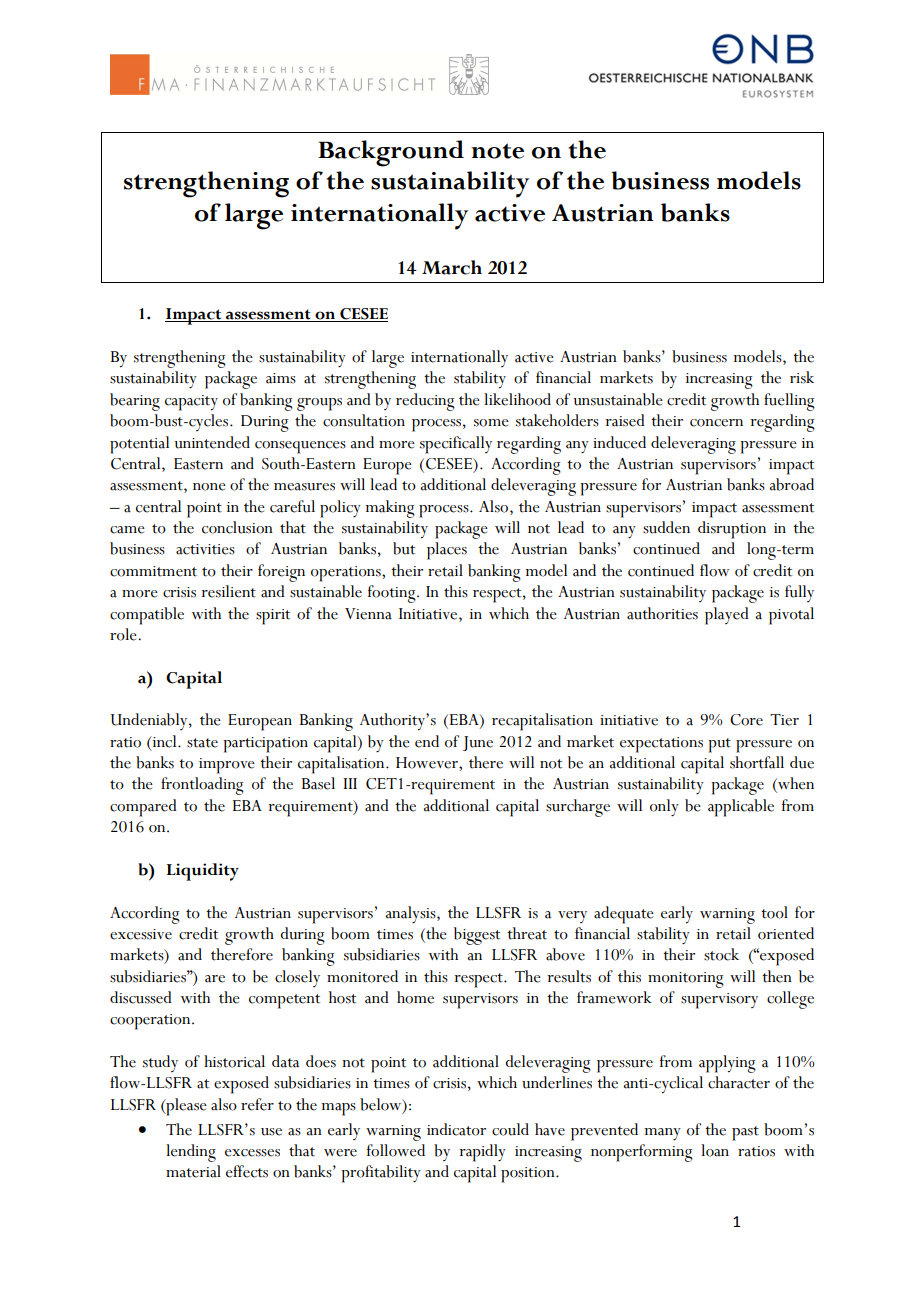 The width and height of the screenshot is (924, 1308). Describe the element at coordinates (191, 1153) in the screenshot. I see `lending` at that location.
